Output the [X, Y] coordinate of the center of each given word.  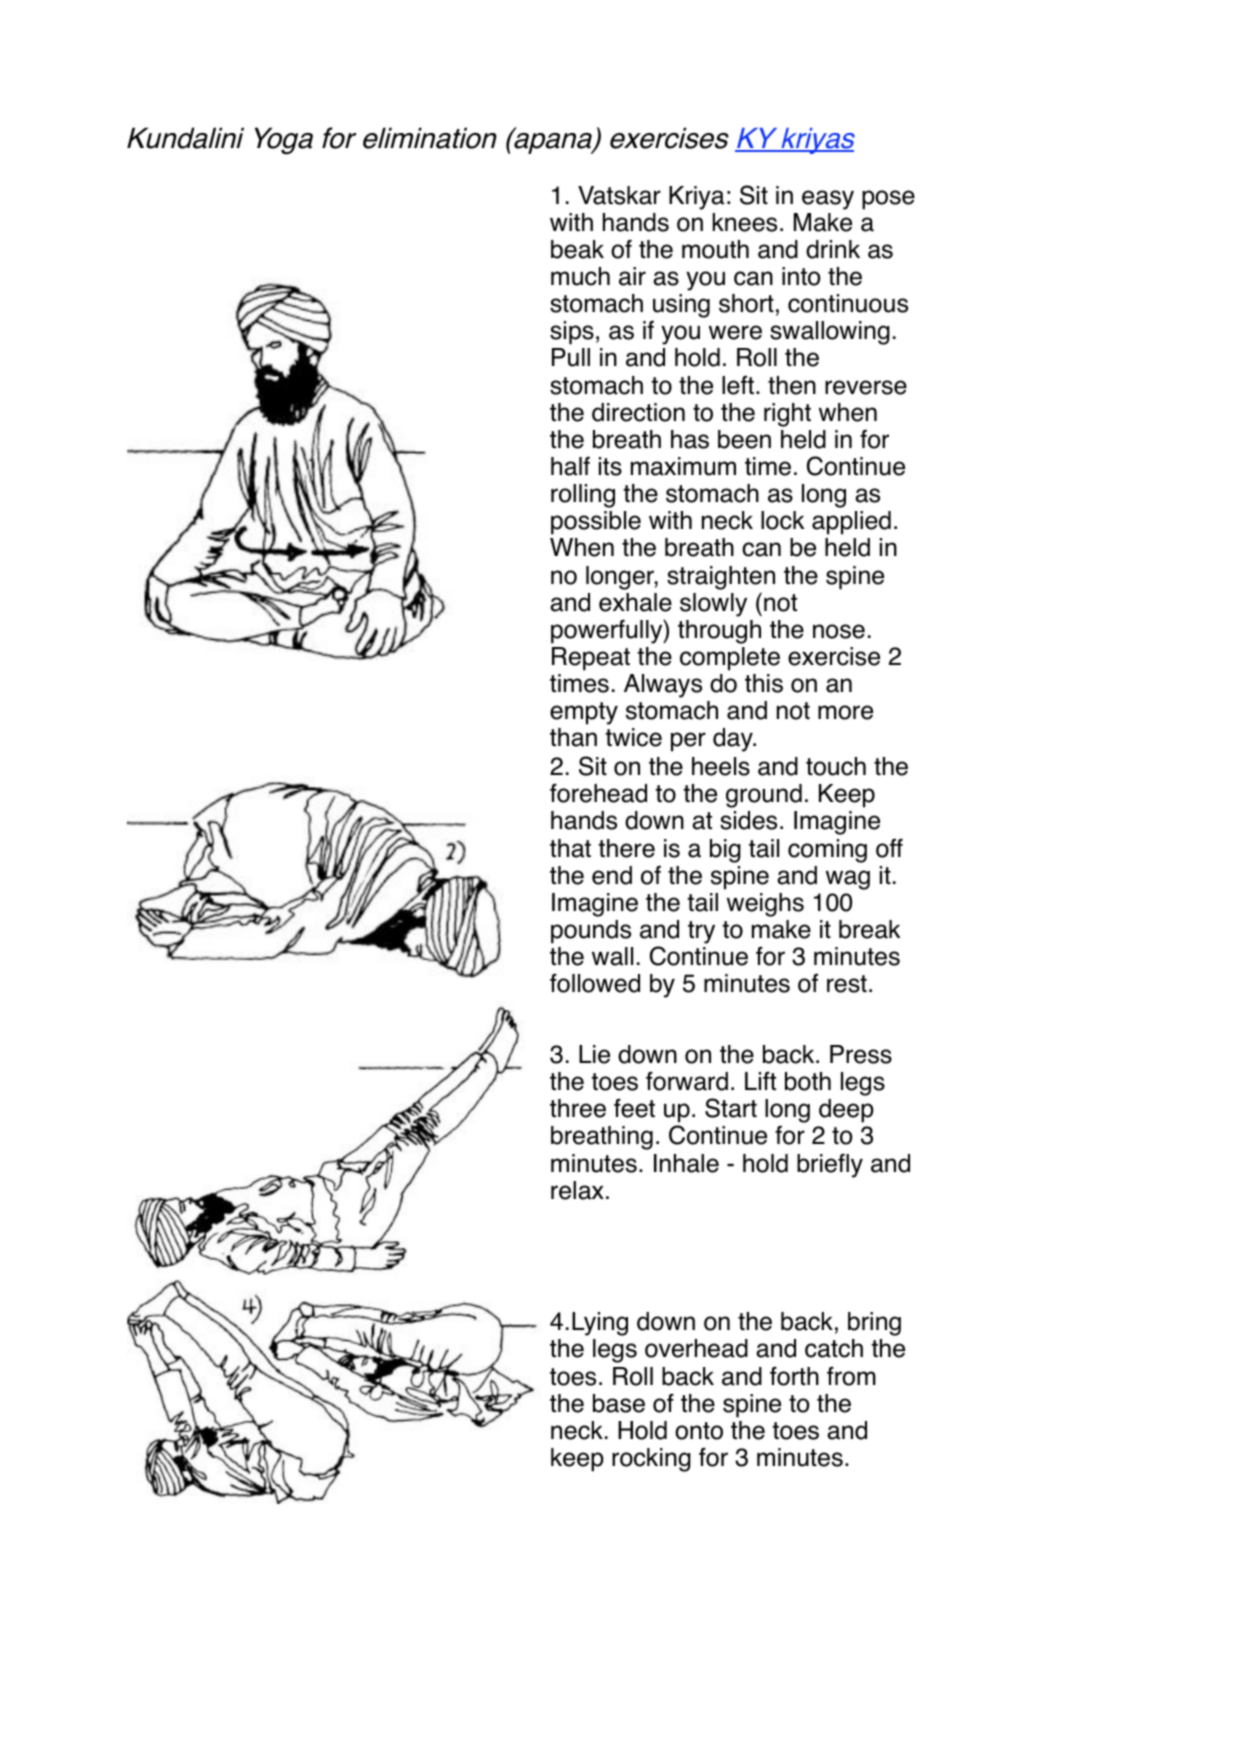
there [626, 848]
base [619, 1403]
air [632, 276]
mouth [715, 249]
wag [848, 880]
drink [833, 249]
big [725, 851]
